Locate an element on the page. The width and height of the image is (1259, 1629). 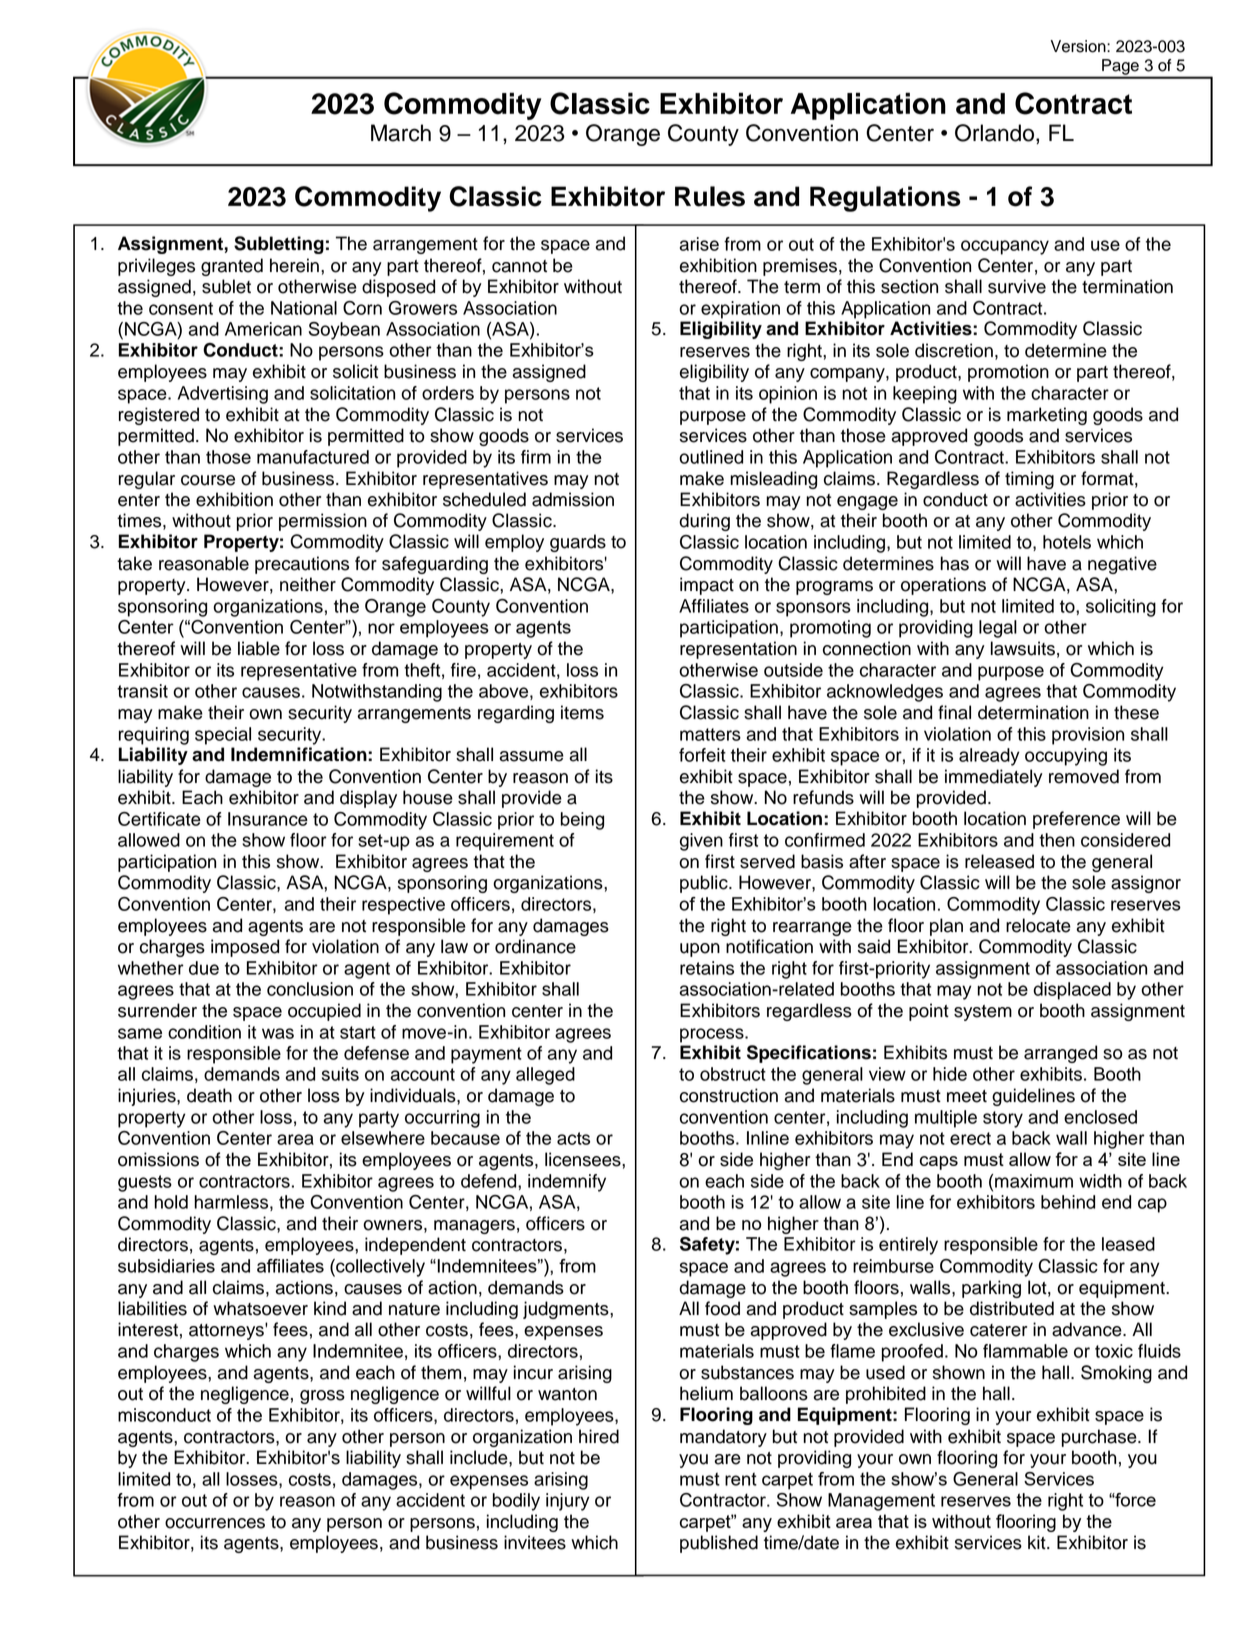
manufactured is located at coordinates (313, 457).
